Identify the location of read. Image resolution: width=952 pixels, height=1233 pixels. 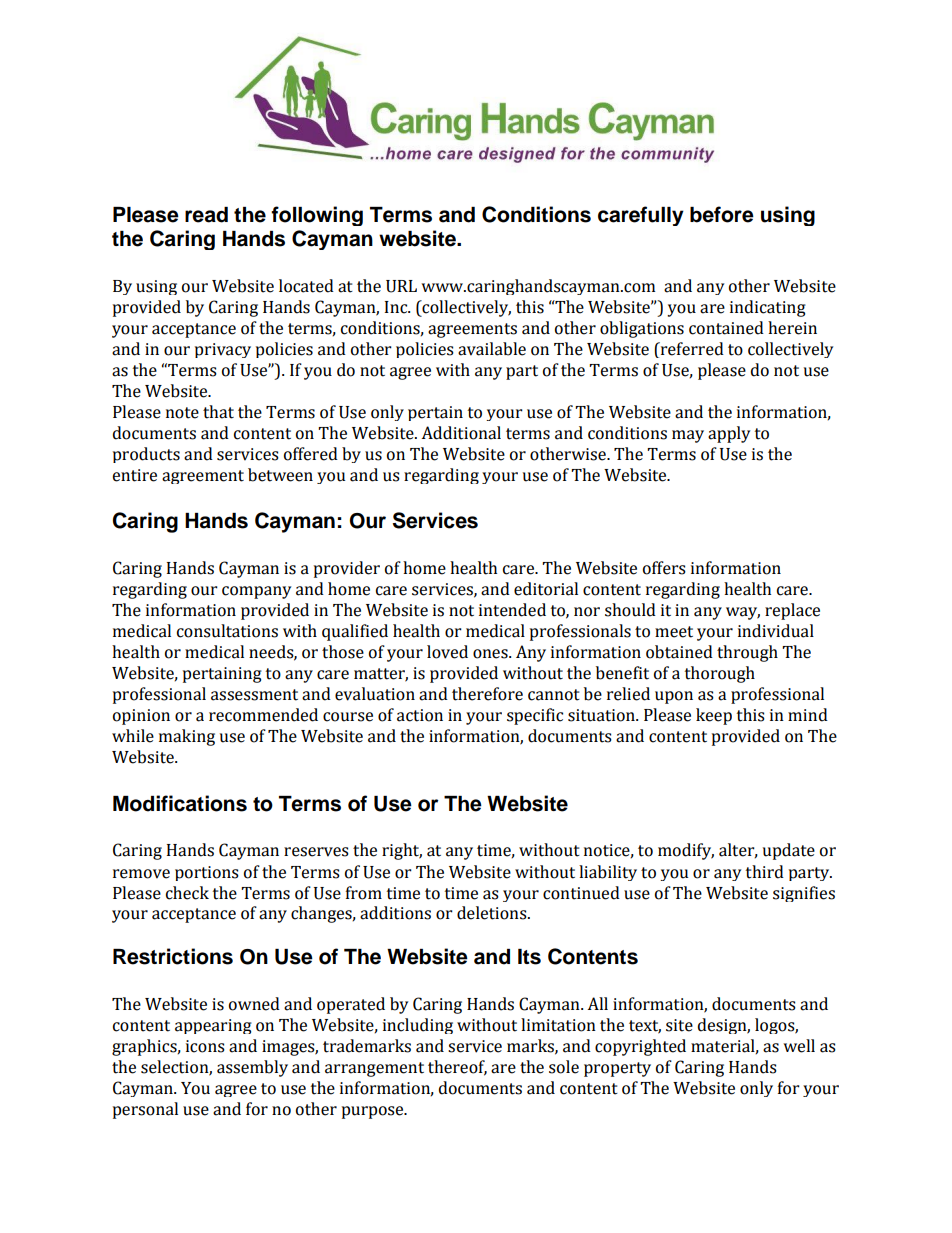
(206, 215).
